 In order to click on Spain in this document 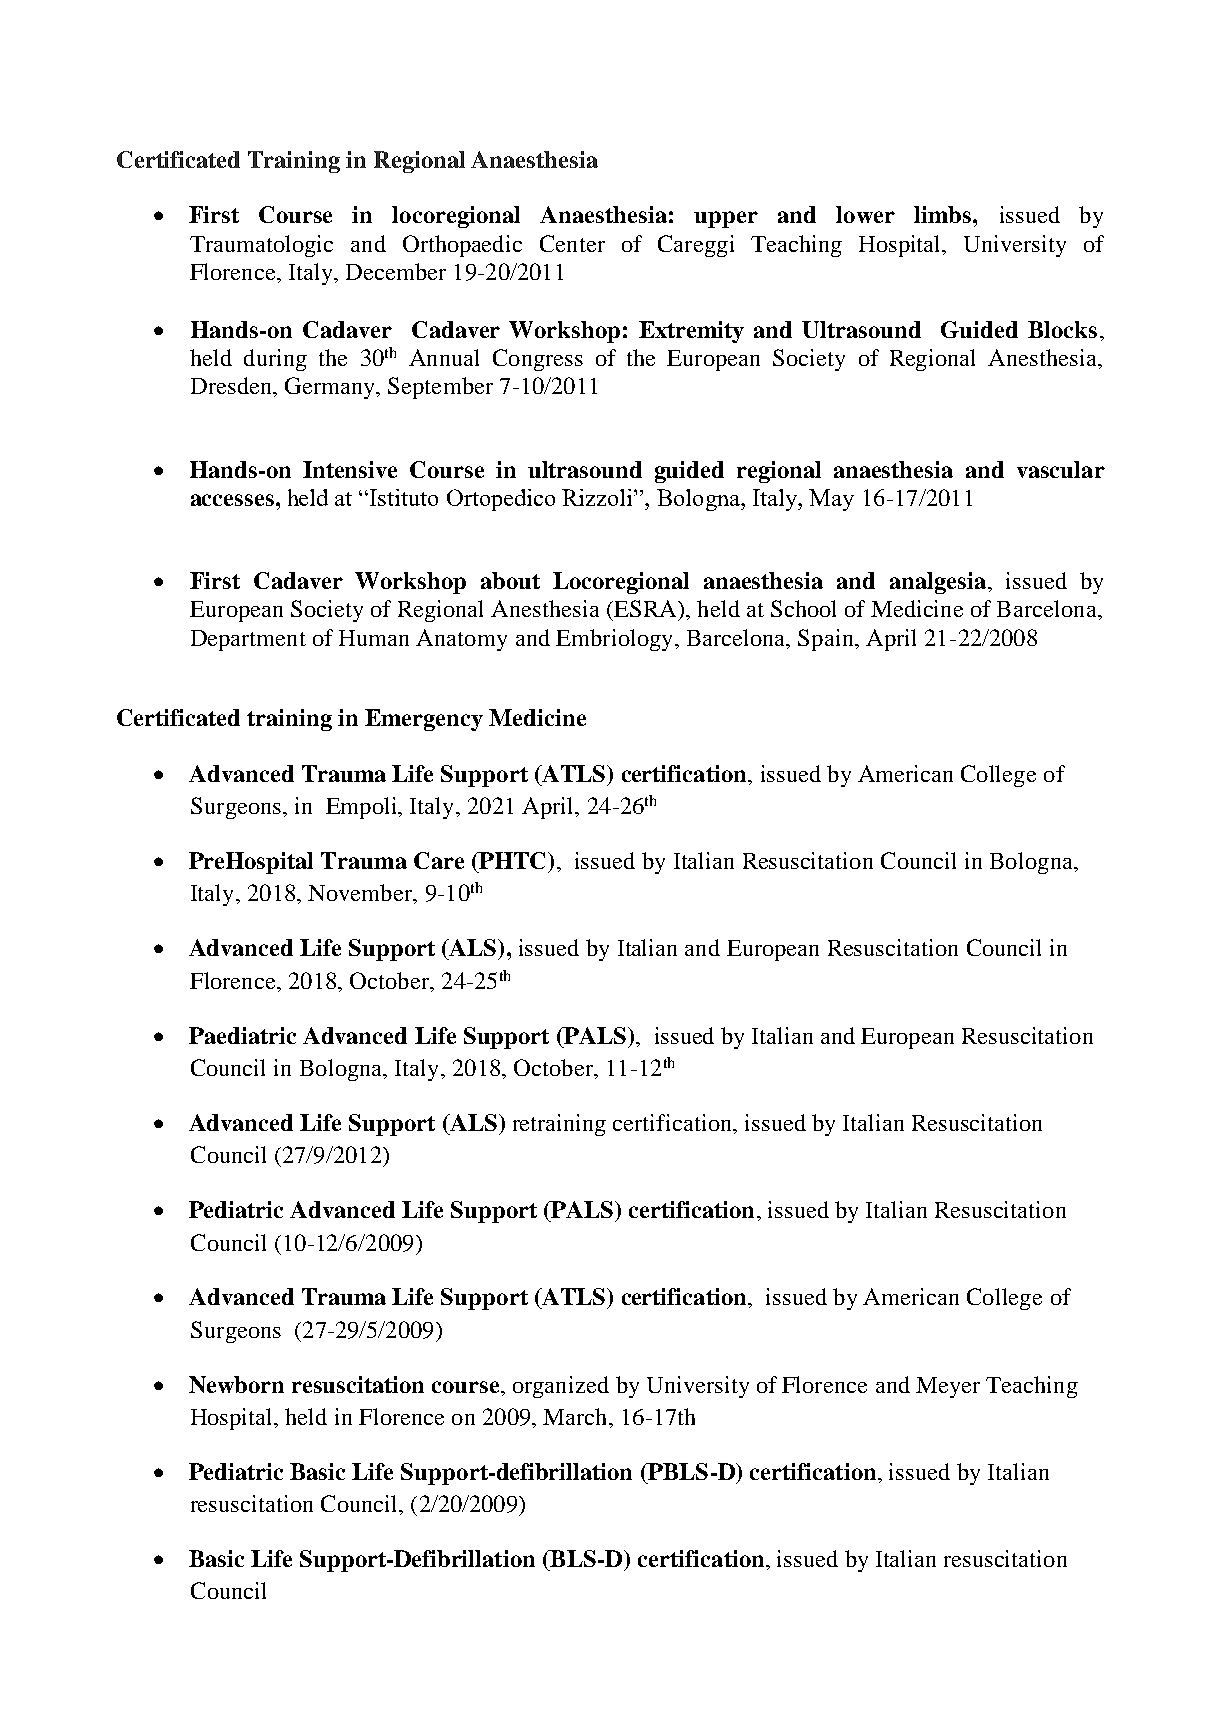, I will do `click(827, 640)`.
